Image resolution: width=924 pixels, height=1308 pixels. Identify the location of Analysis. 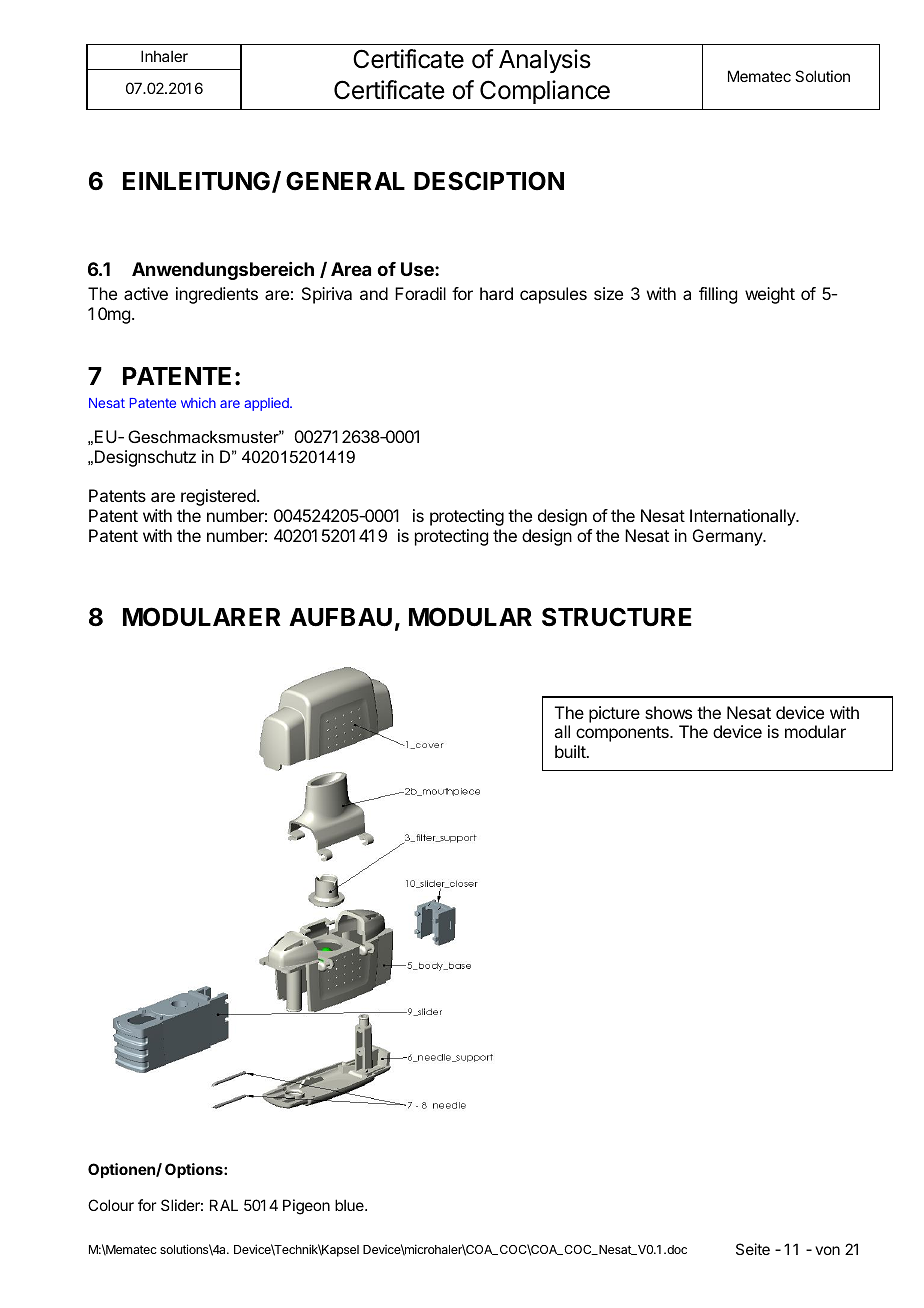
(545, 61).
